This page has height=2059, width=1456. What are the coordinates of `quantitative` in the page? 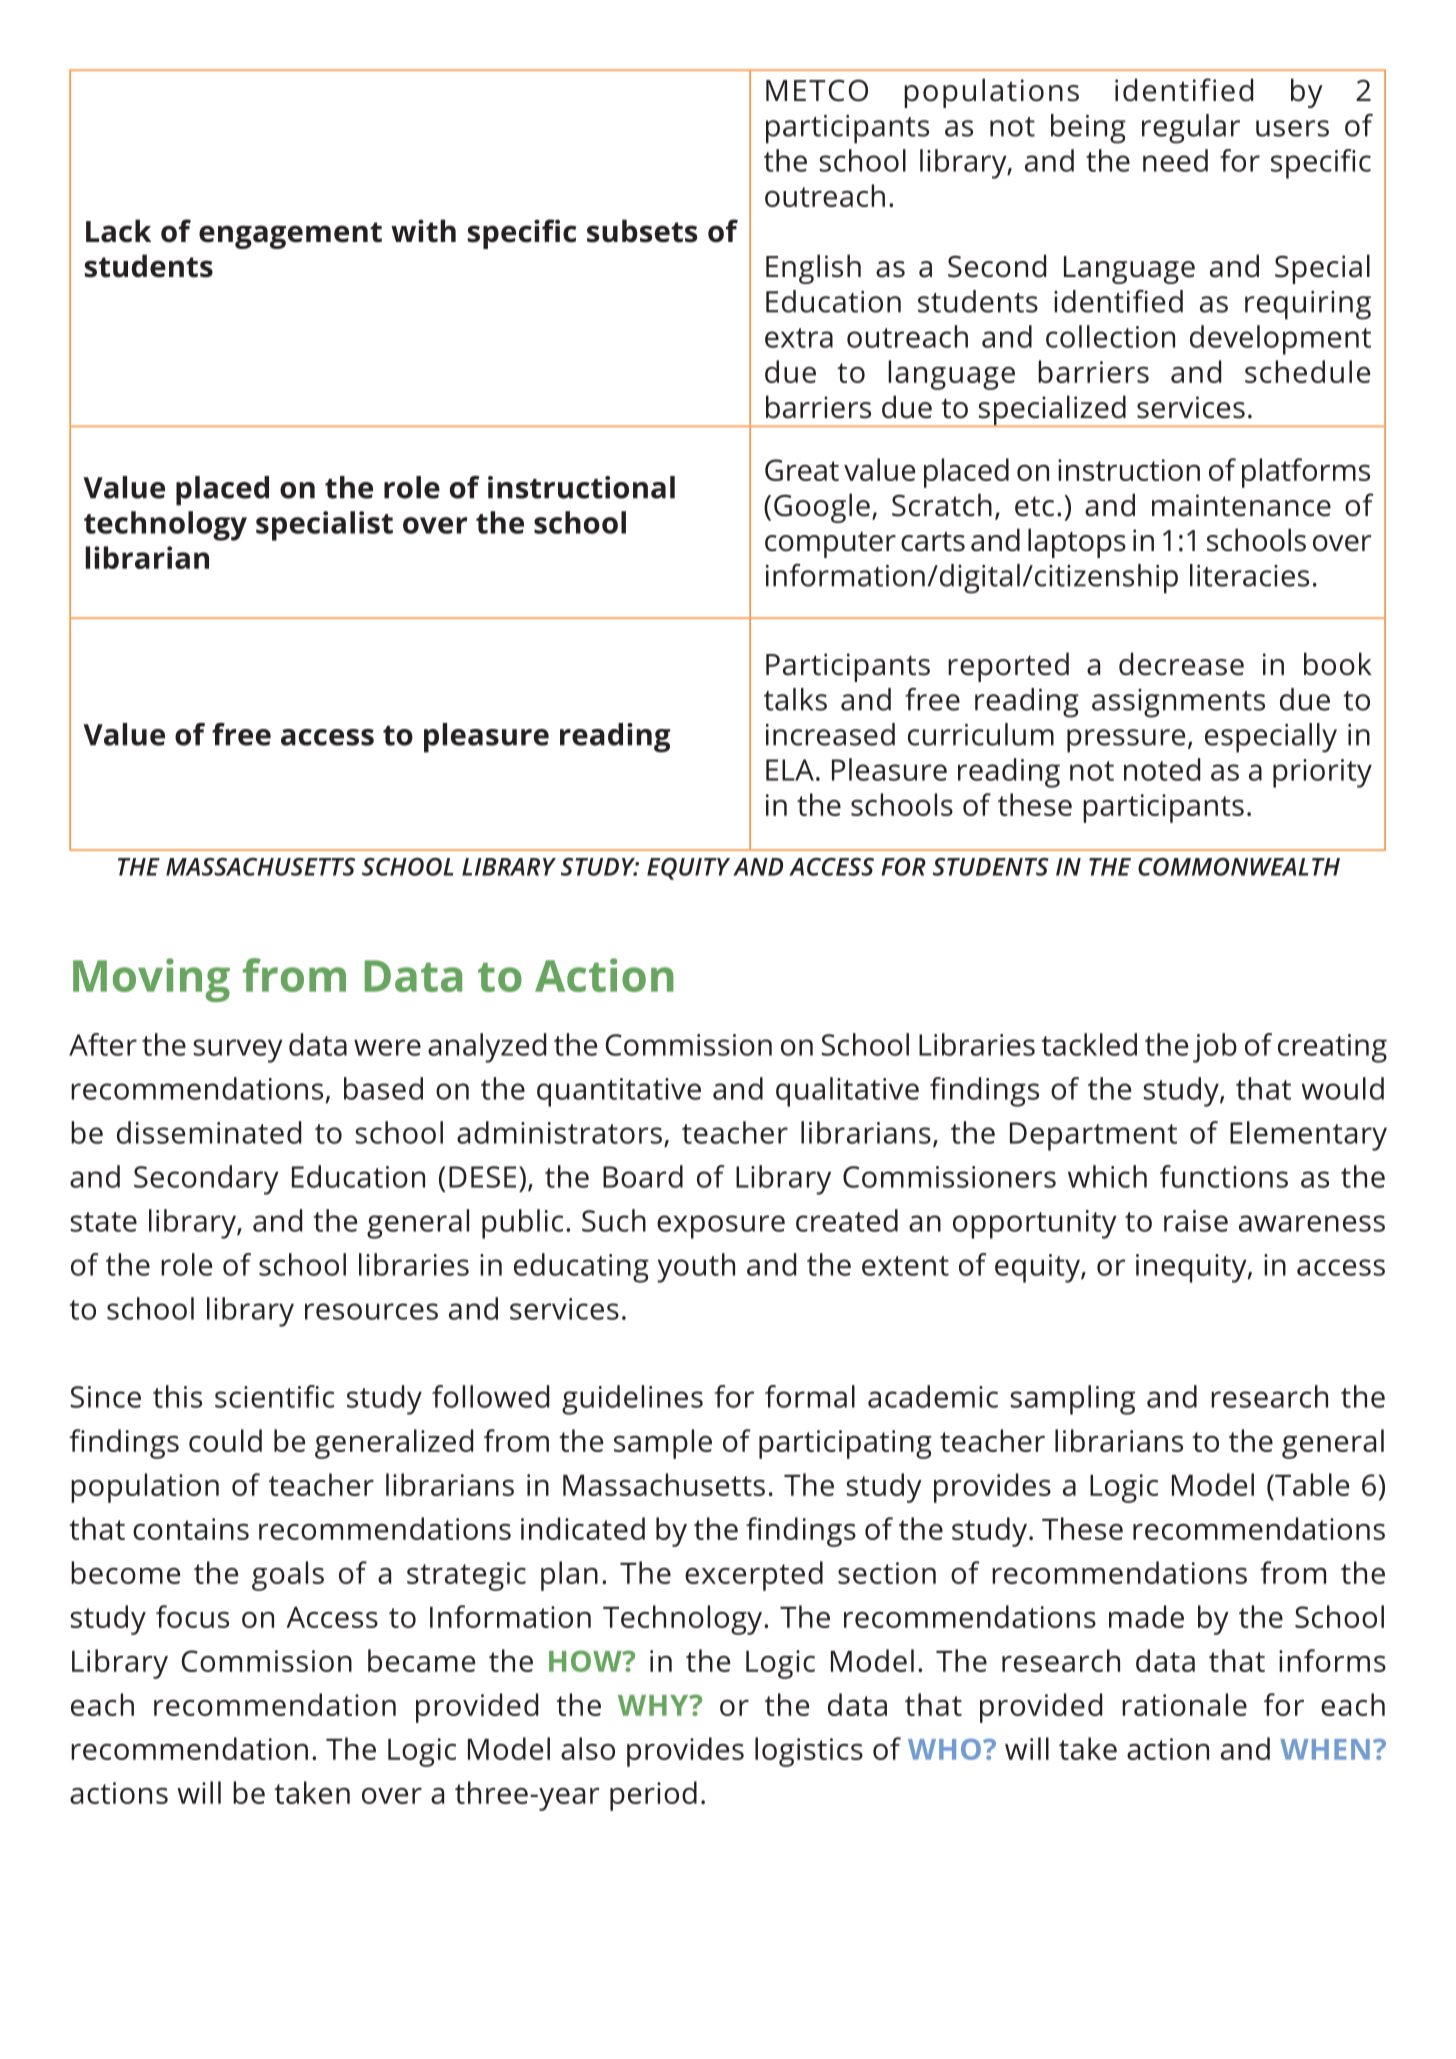 It's located at (619, 1092).
